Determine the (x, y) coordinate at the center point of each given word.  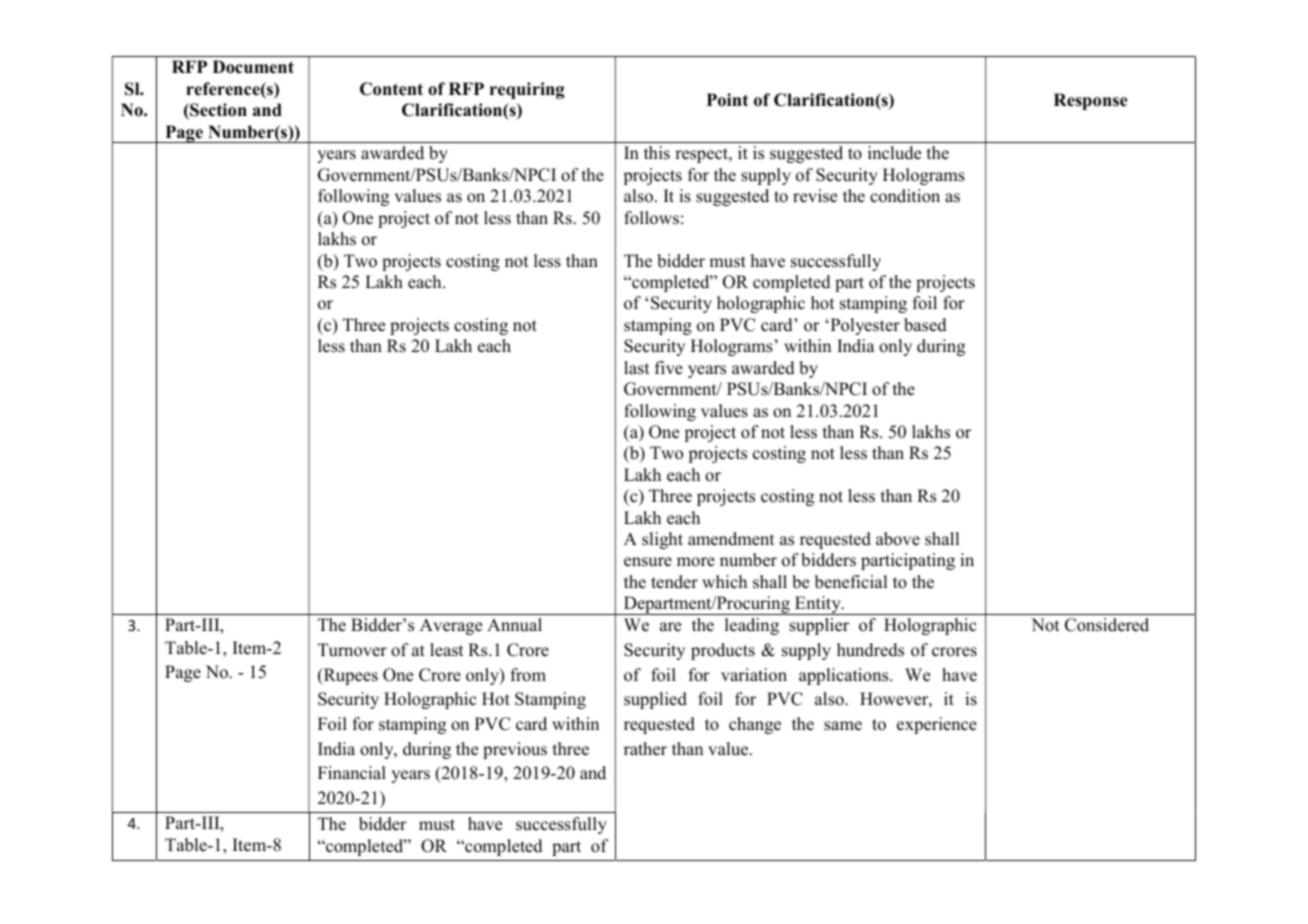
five (669, 368)
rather (645, 749)
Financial (352, 773)
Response (1091, 101)
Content (391, 89)
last (637, 368)
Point (727, 100)
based (925, 325)
